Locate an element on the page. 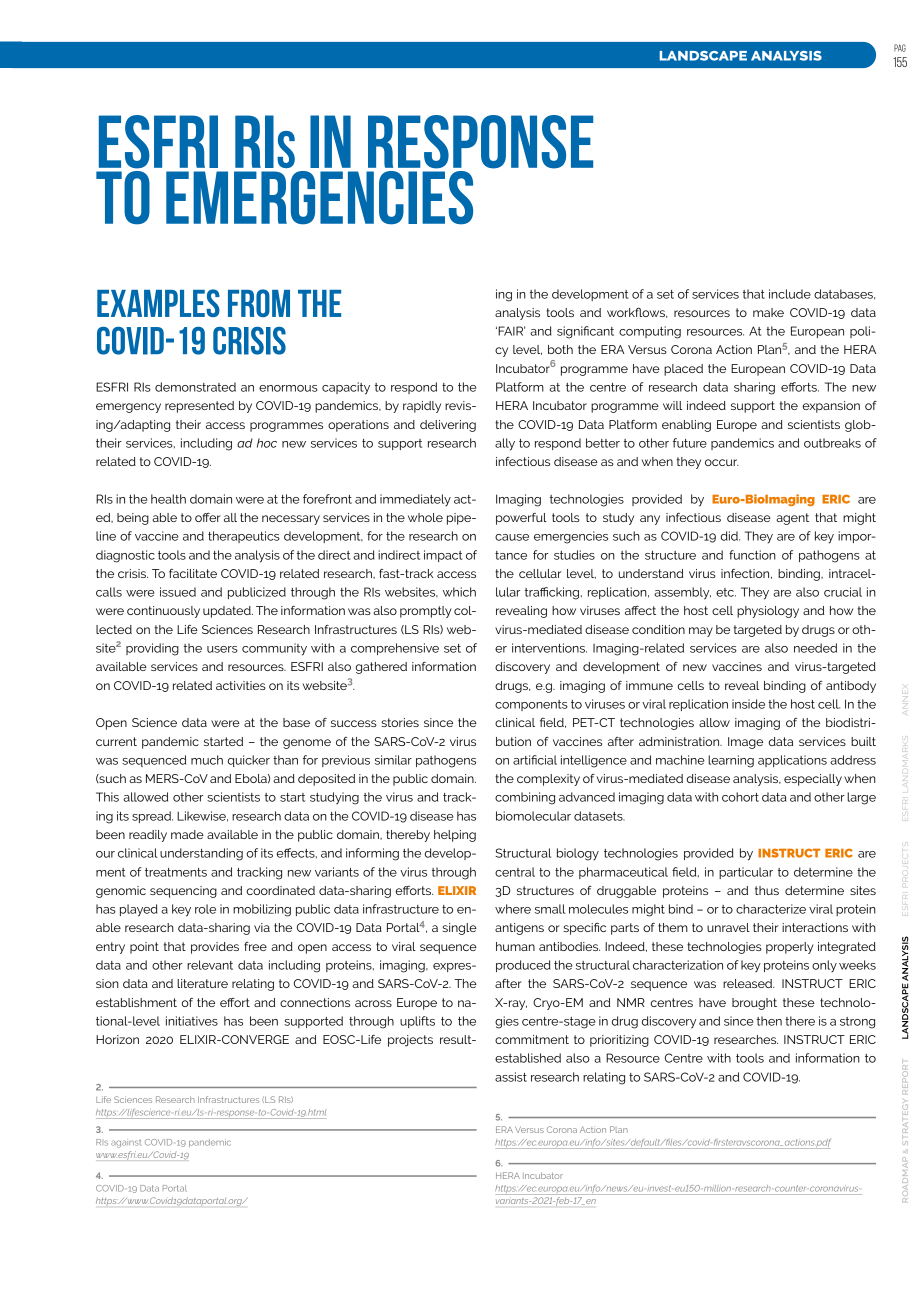  made is located at coordinates (187, 834).
